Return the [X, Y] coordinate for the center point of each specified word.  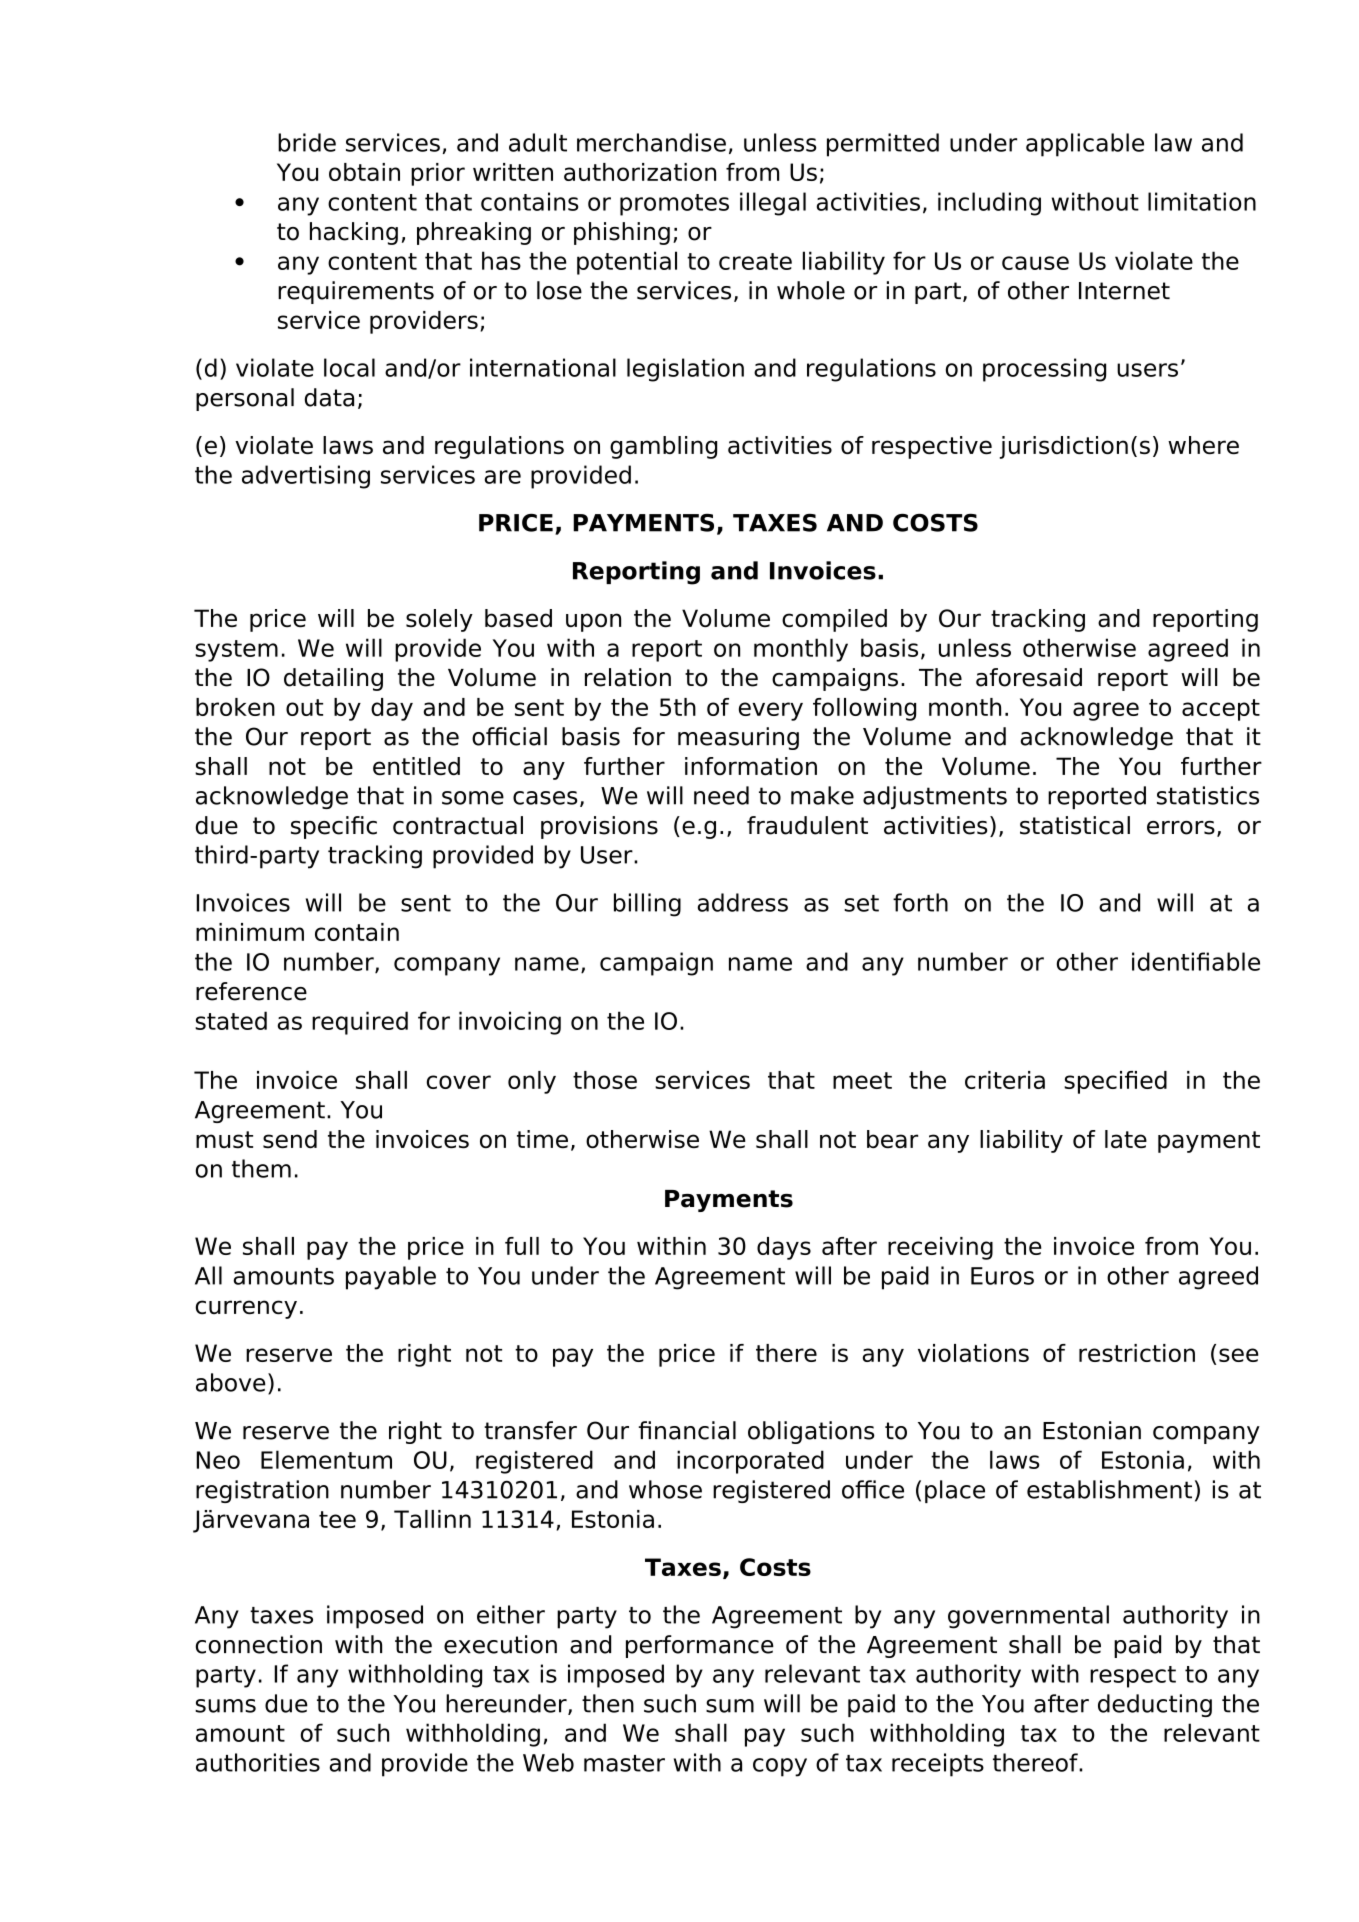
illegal [773, 204]
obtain [364, 172]
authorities [258, 1762]
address [743, 902]
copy [780, 1767]
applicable [1085, 145]
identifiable [1196, 961]
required [360, 1023]
